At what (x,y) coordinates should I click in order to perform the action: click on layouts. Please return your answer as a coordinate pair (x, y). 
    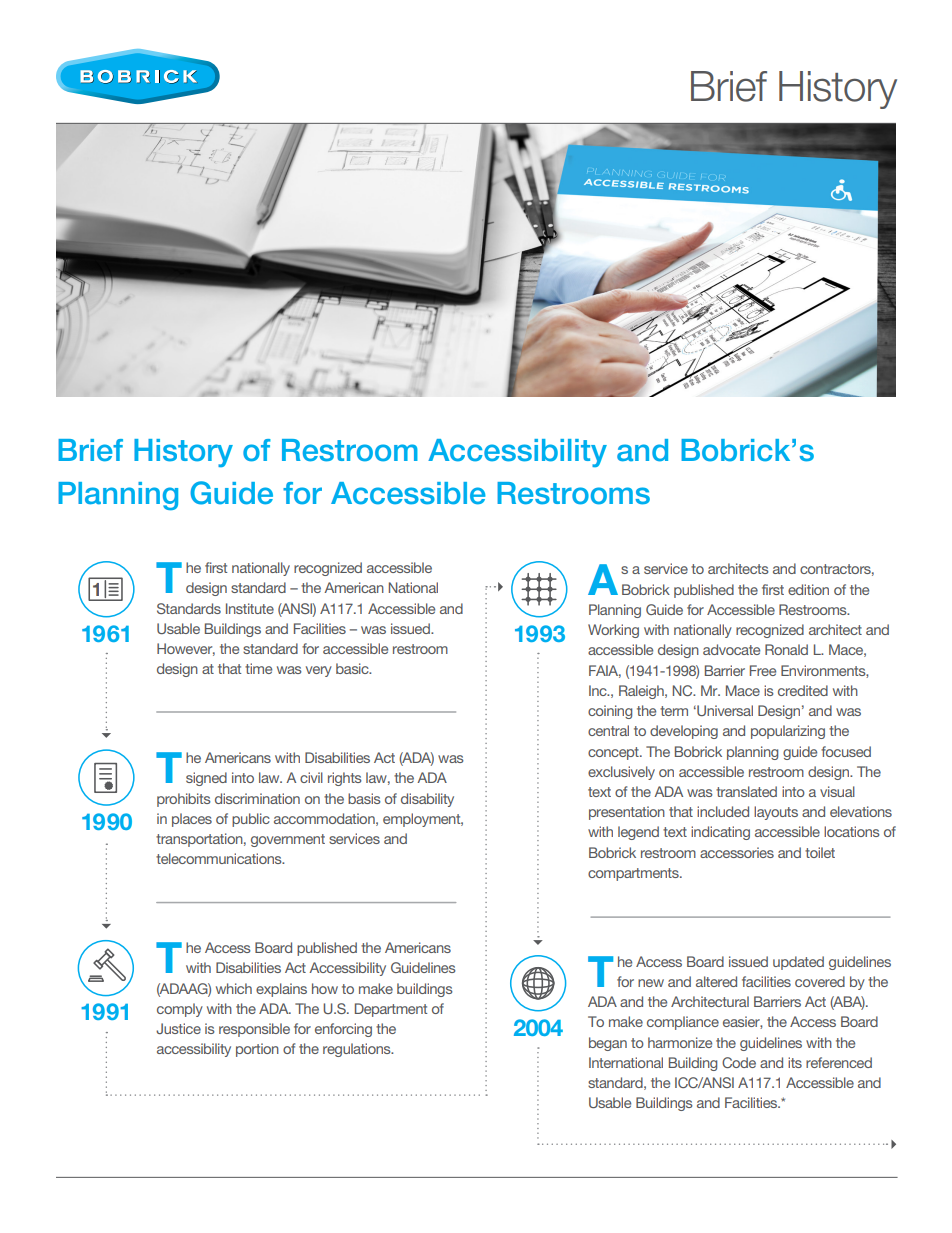
    Looking at the image, I should click on (776, 813).
